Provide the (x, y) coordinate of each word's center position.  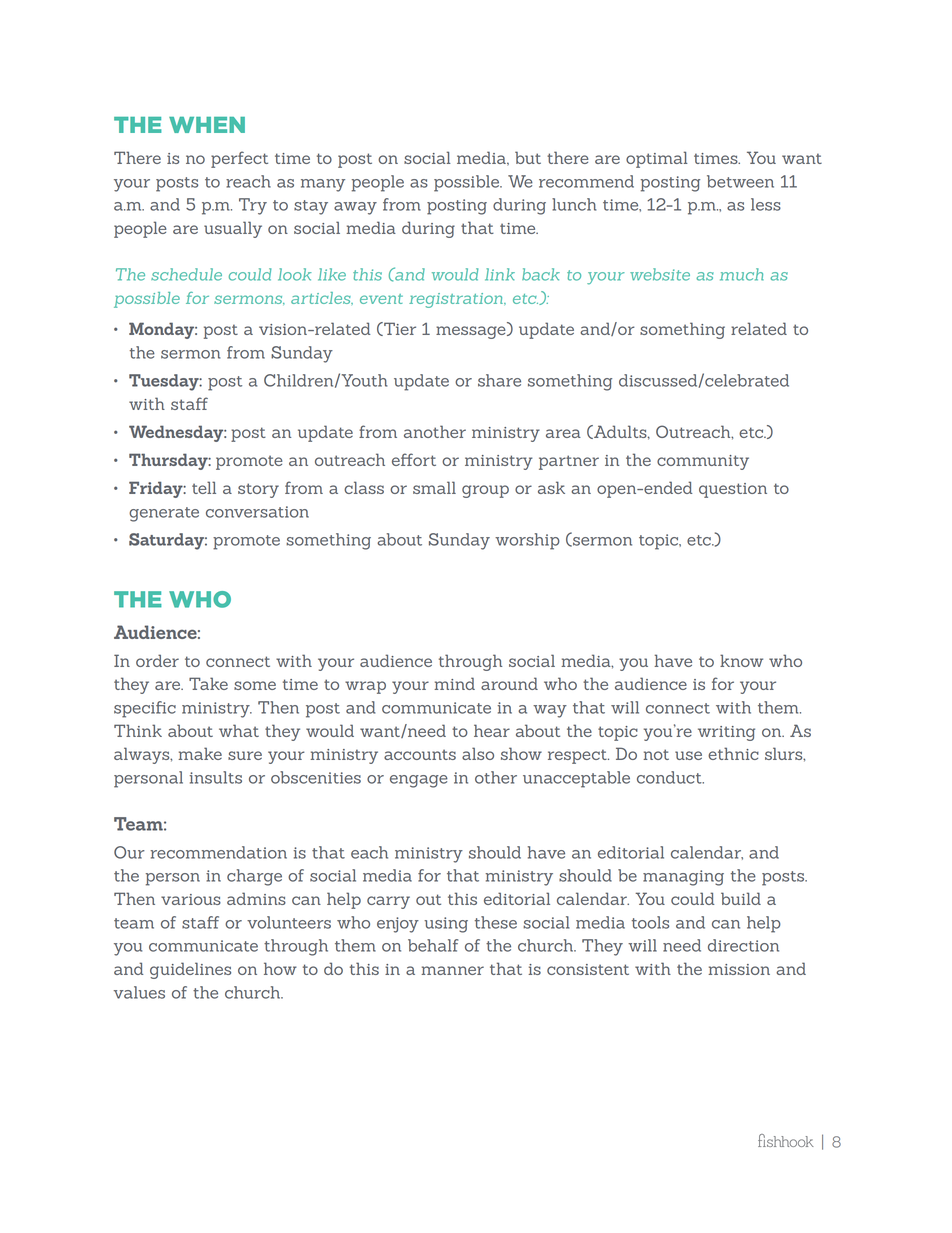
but (528, 157)
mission (739, 969)
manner (452, 970)
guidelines (190, 970)
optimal (657, 159)
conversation (257, 512)
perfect (239, 159)
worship (527, 541)
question (733, 490)
